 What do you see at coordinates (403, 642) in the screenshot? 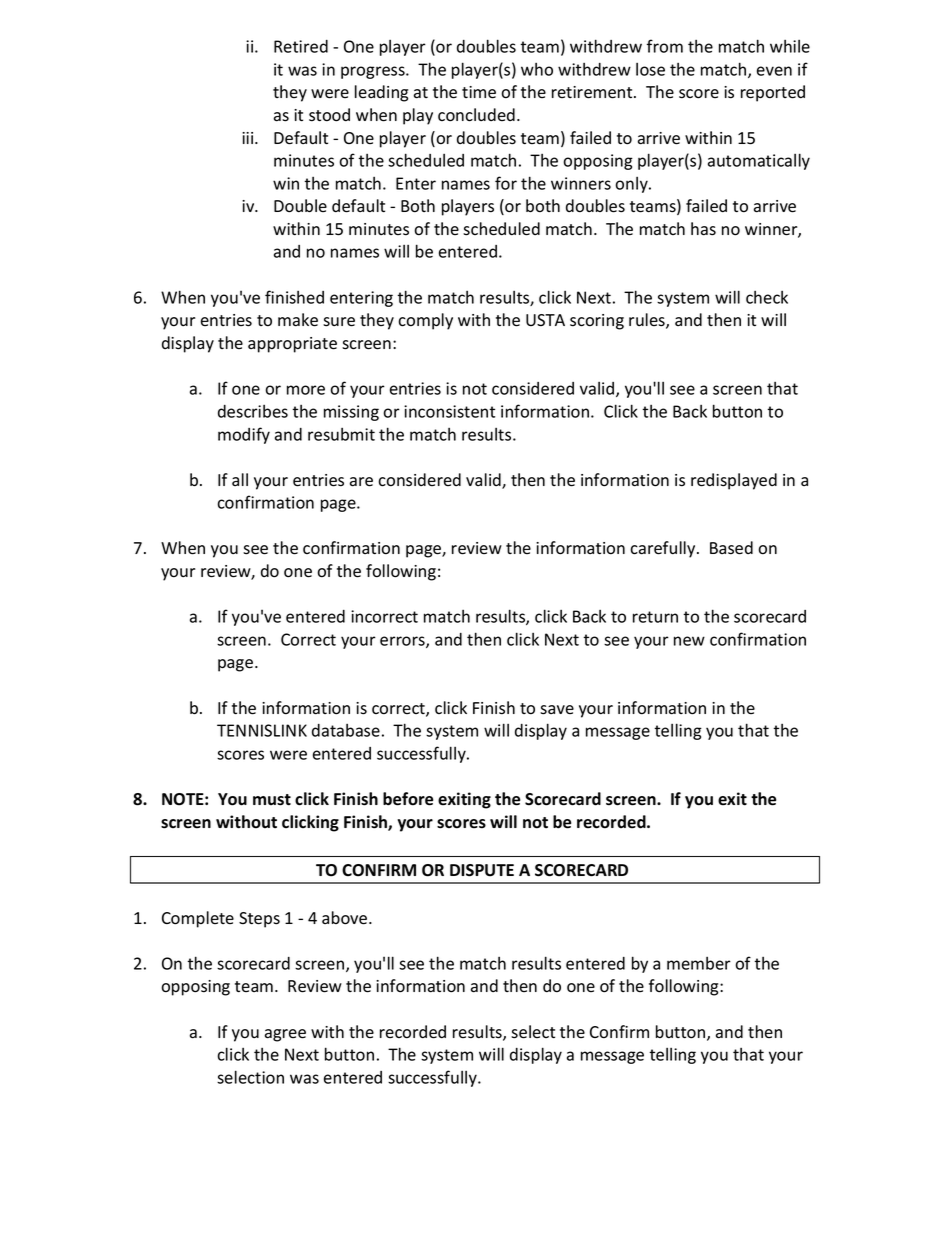
I see `errors` at bounding box center [403, 642].
